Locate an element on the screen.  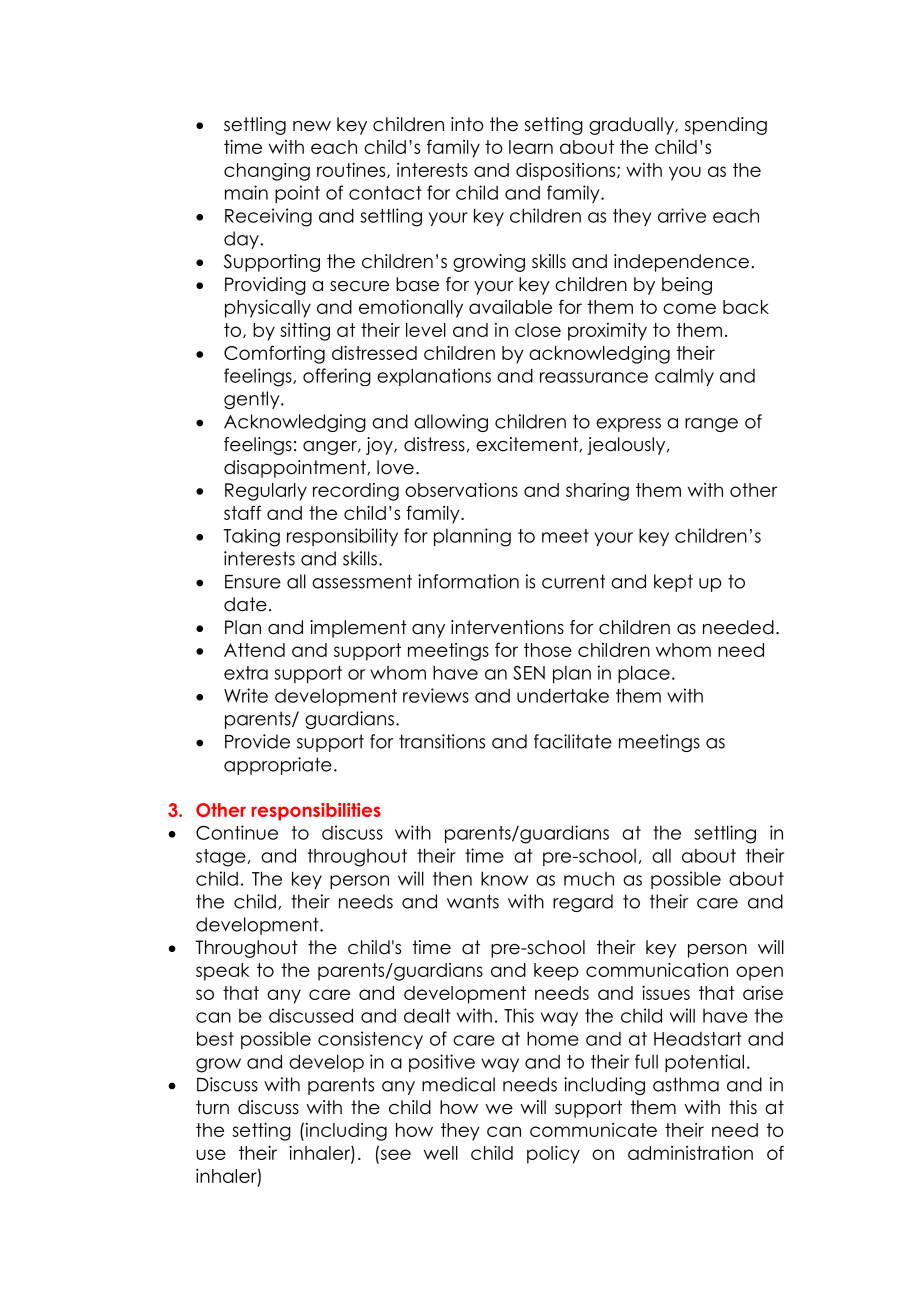
turn is located at coordinates (212, 1107).
